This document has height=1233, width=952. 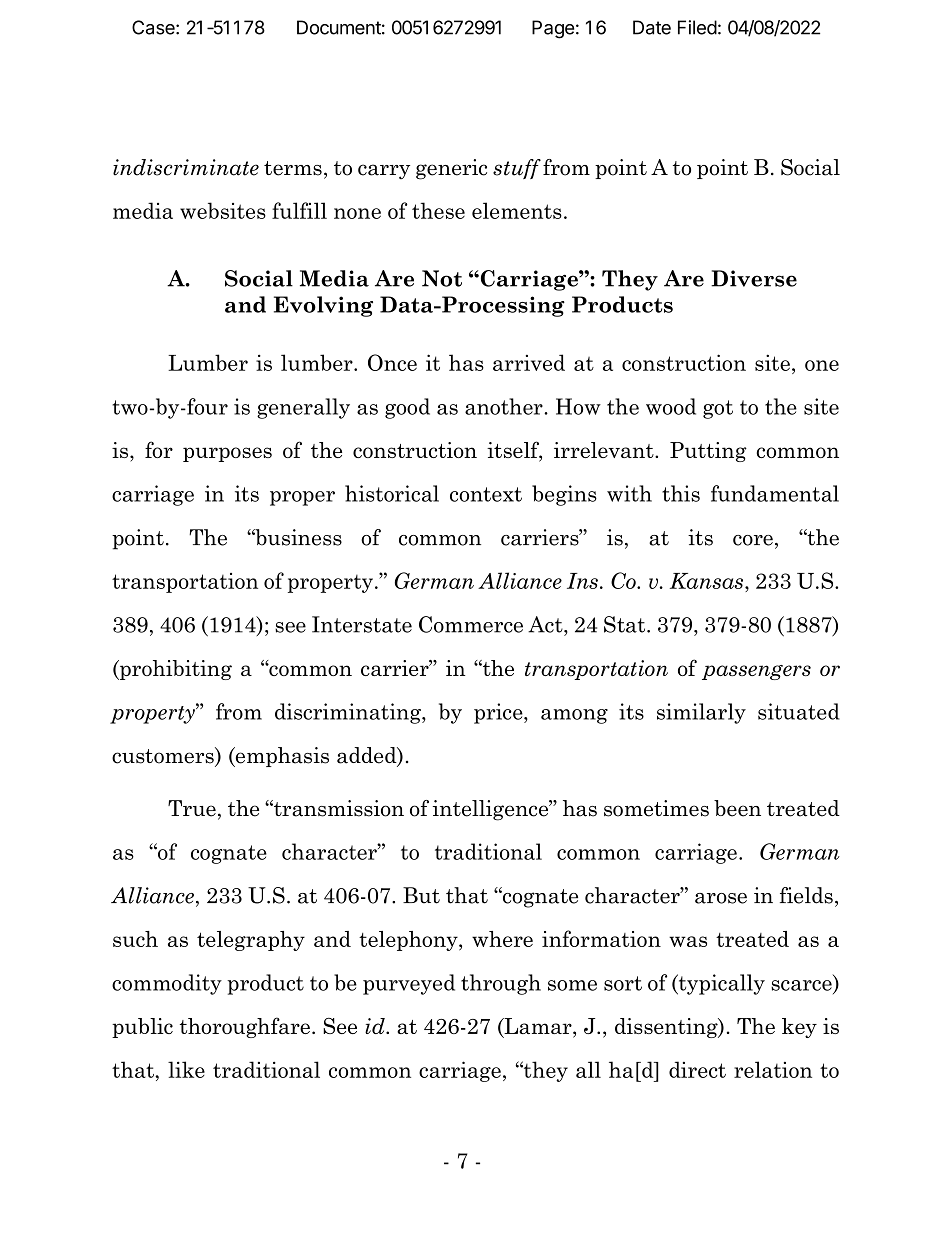 What do you see at coordinates (192, 808) in the document?
I see `True` at bounding box center [192, 808].
